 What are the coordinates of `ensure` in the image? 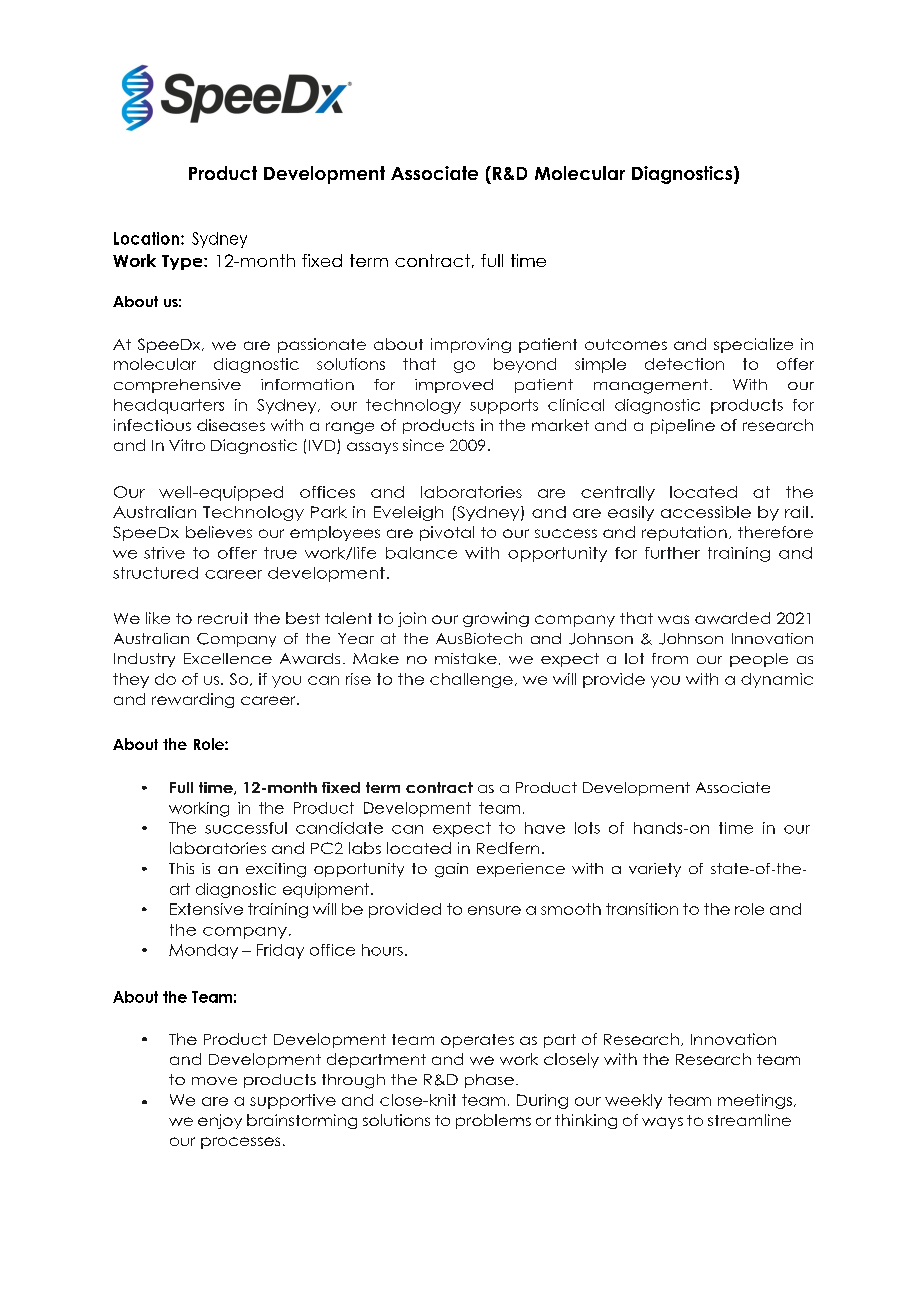 It's located at (494, 910).
